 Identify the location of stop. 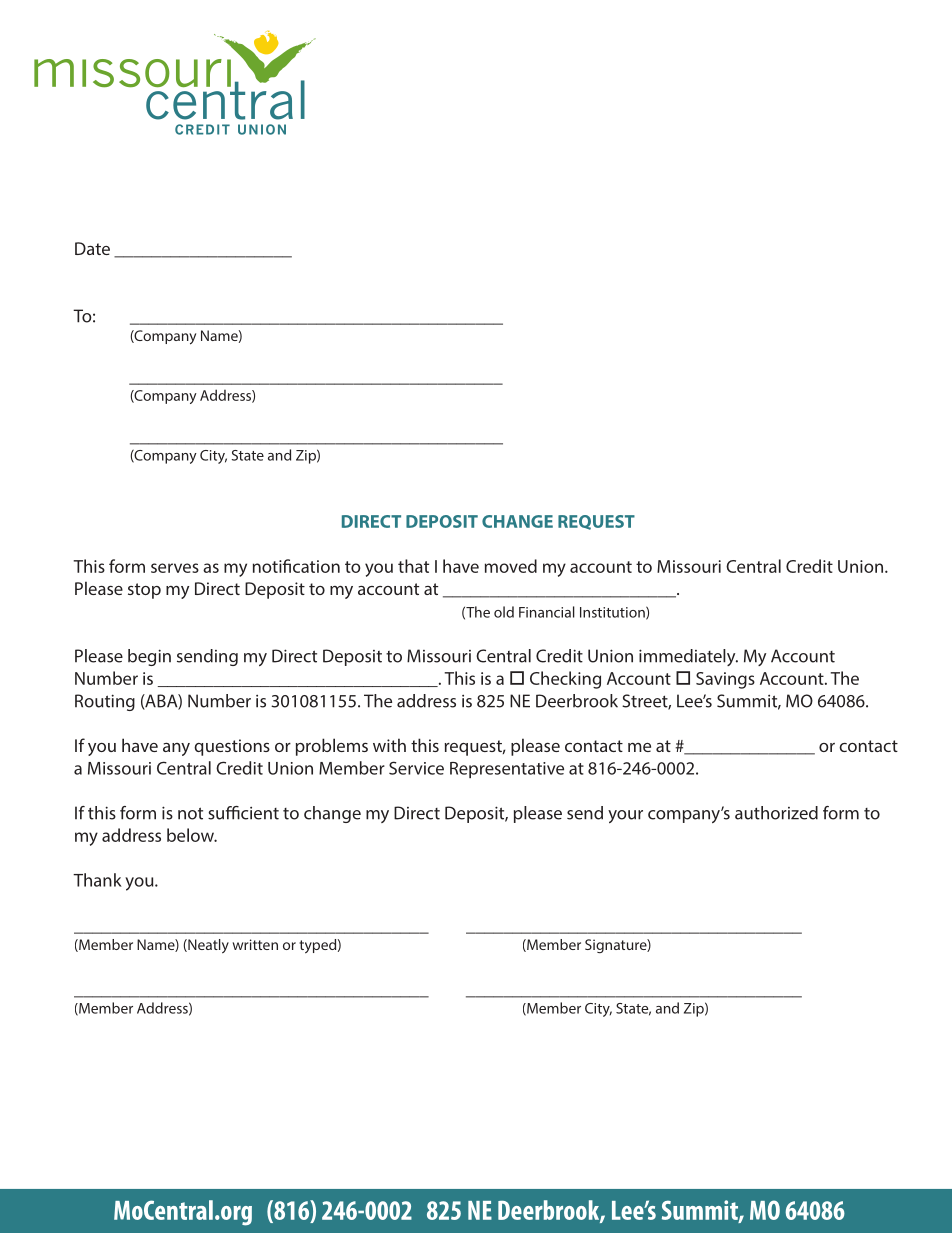
(144, 591).
